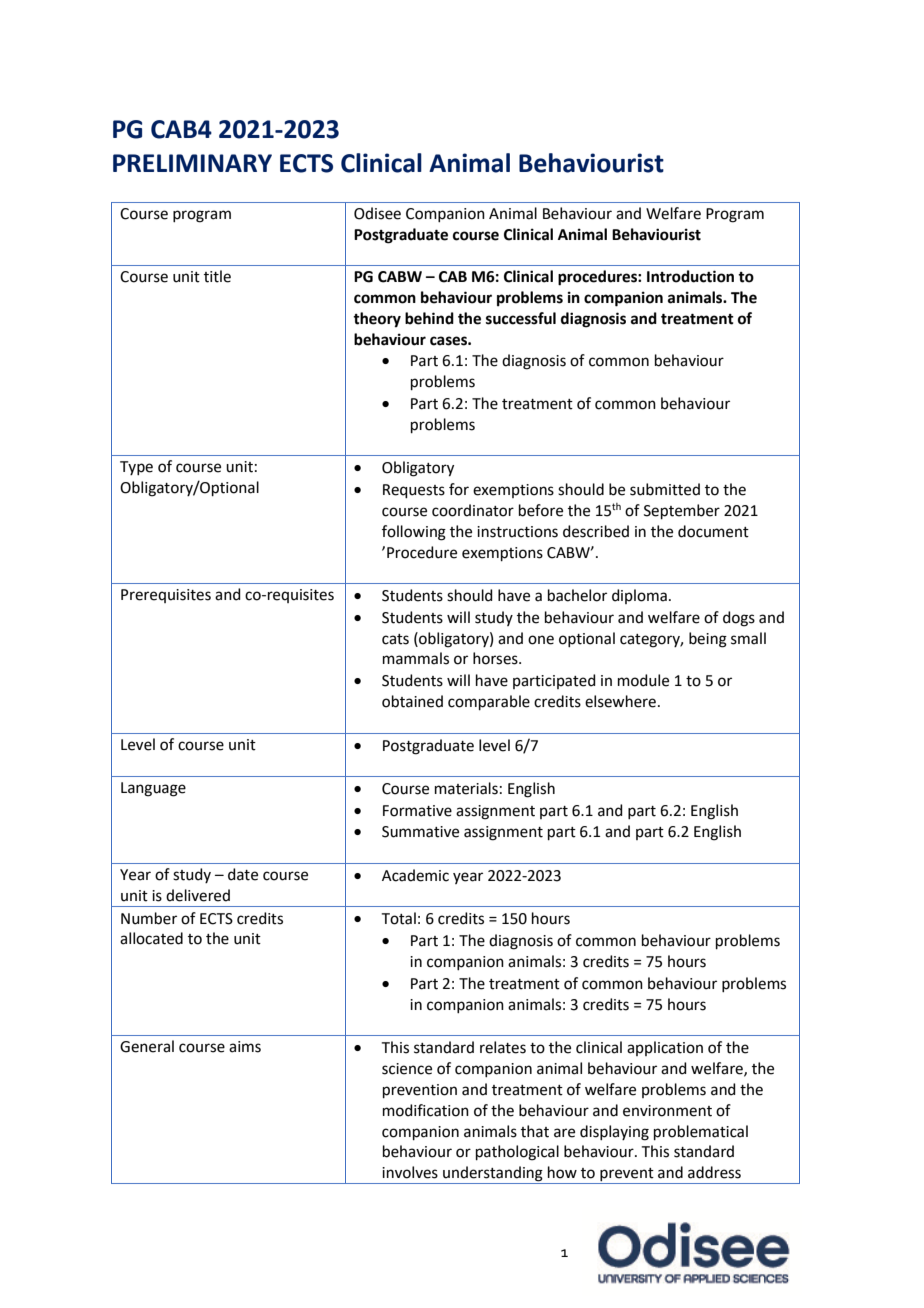 The width and height of the screenshot is (924, 1308). I want to click on application, so click(665, 1048).
